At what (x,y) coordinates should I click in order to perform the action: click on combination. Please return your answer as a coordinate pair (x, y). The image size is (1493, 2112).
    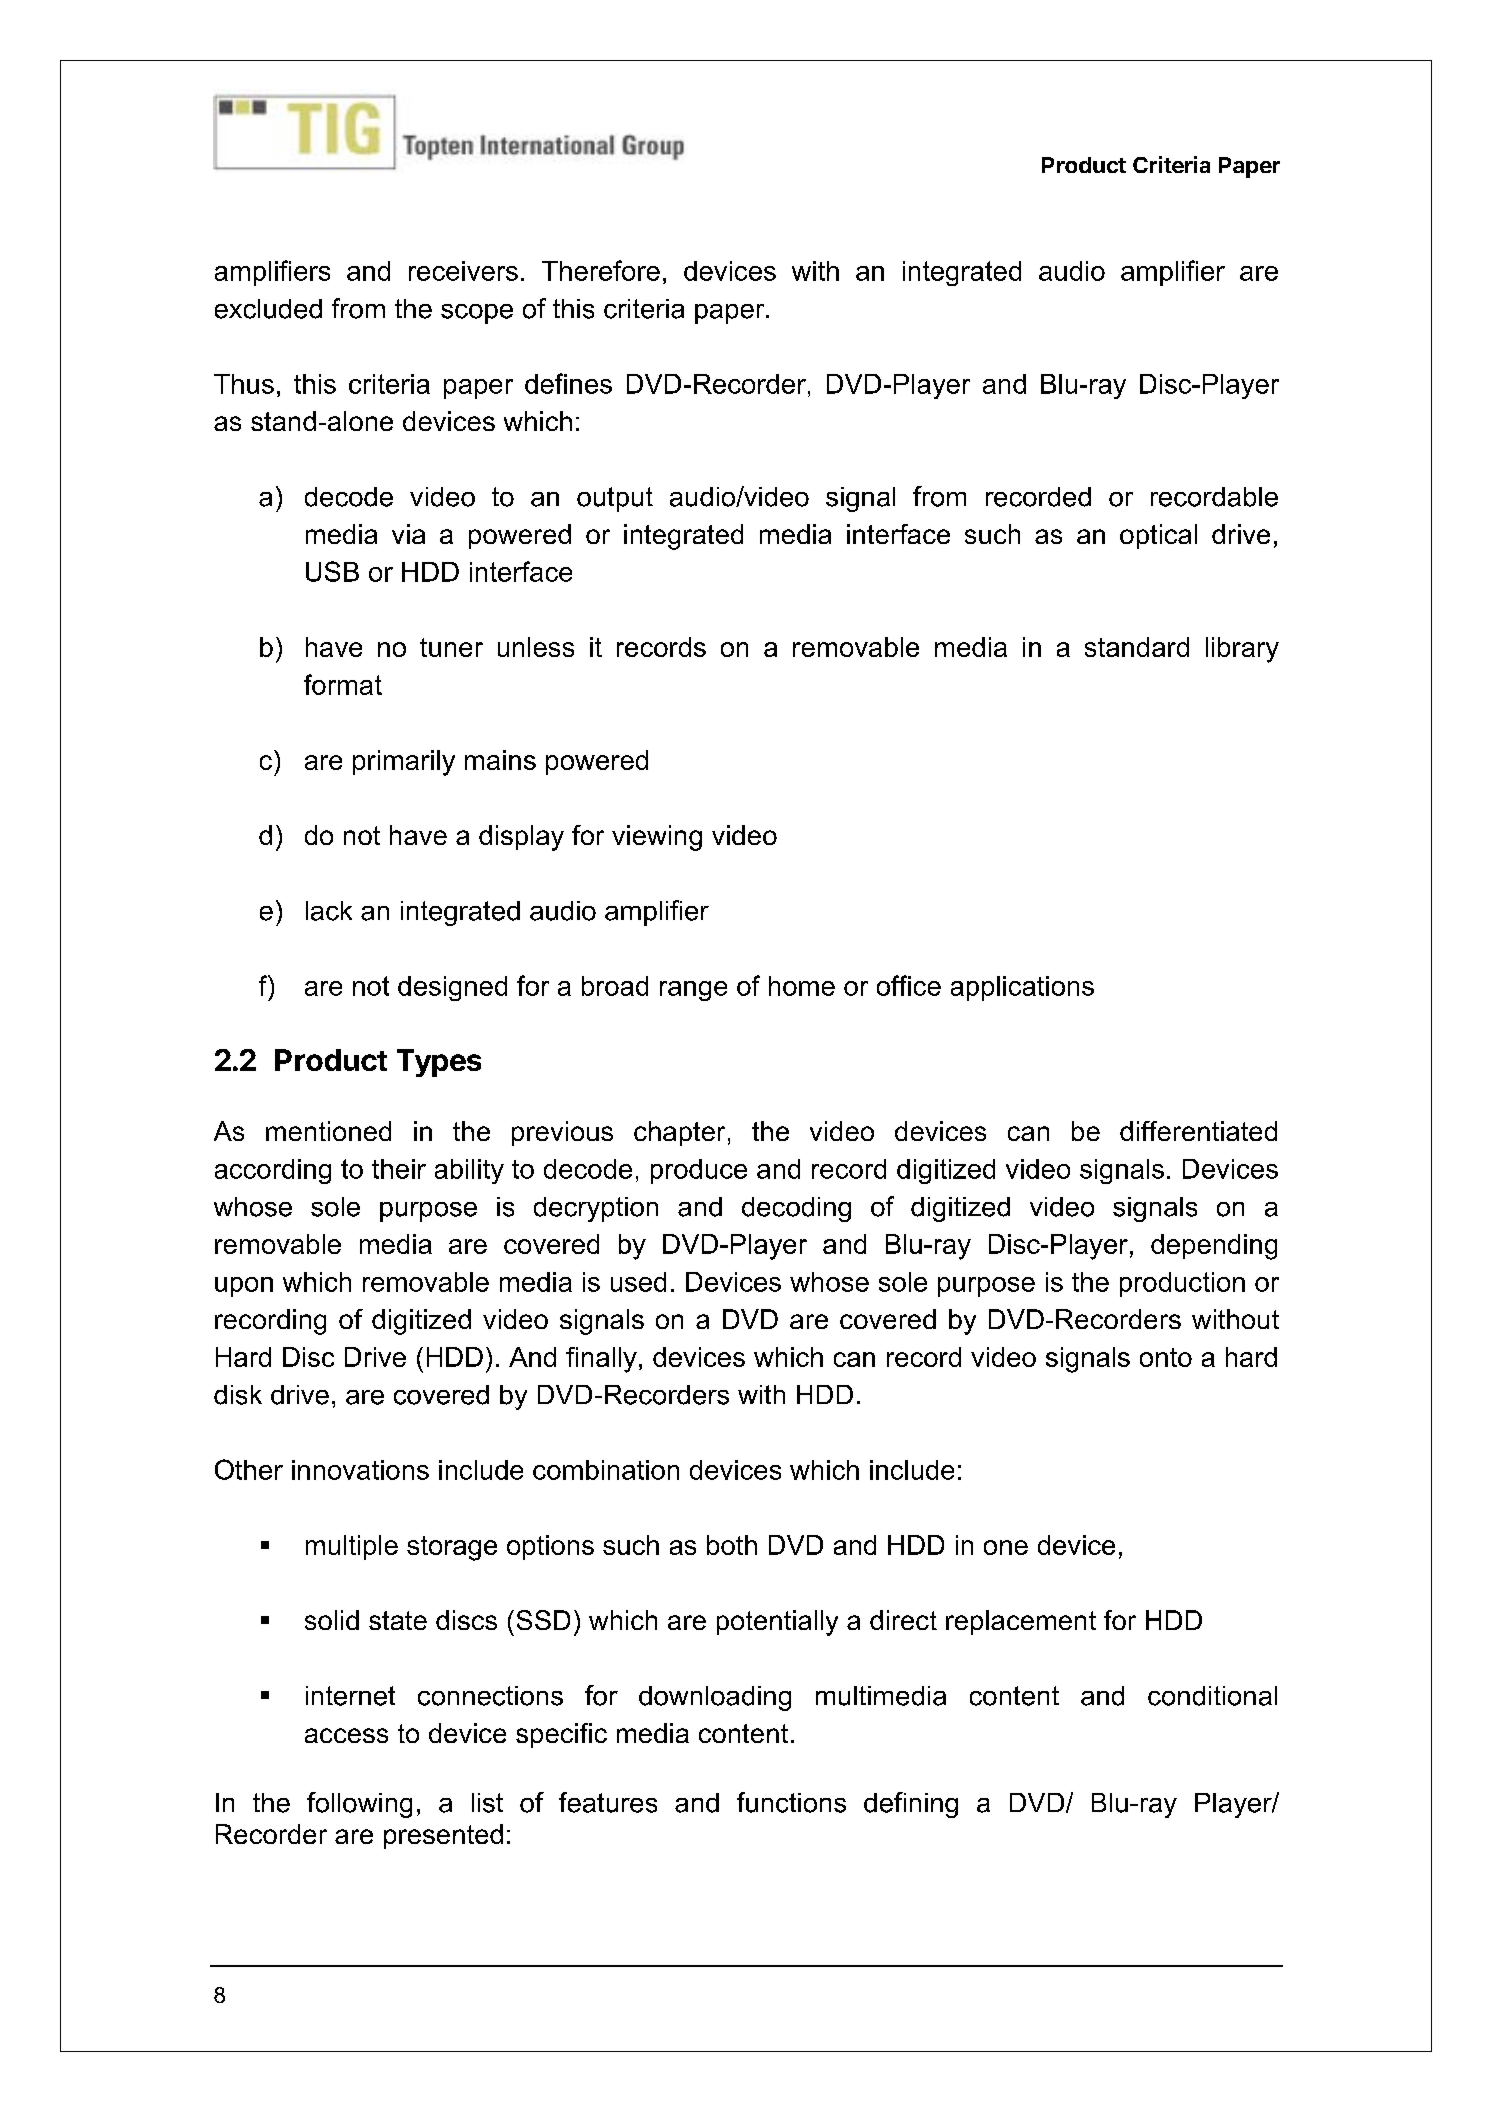
    Looking at the image, I should click on (606, 1470).
